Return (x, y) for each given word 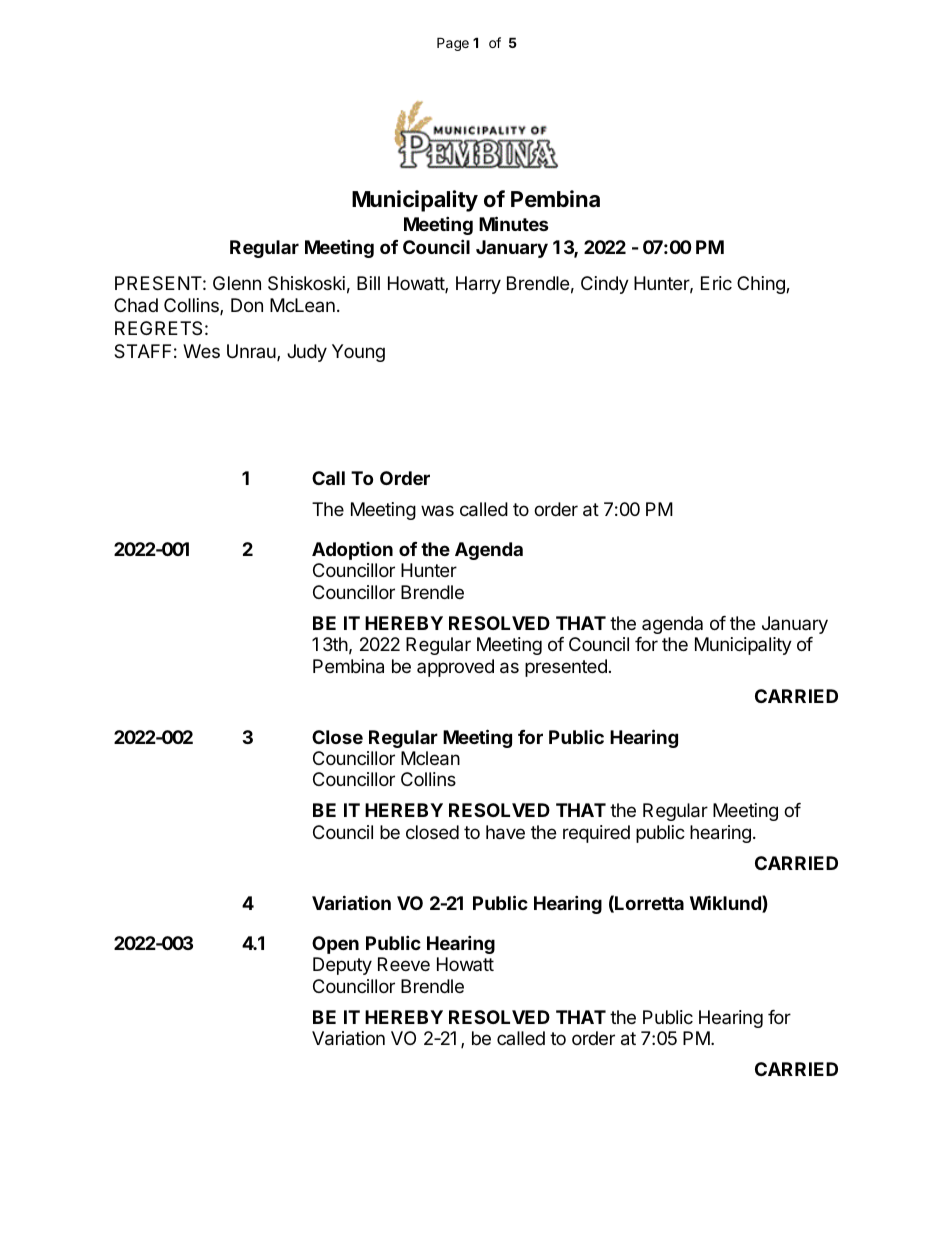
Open (335, 945)
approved (455, 668)
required (596, 834)
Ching (762, 285)
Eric (716, 283)
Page (453, 44)
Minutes (514, 223)
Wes (201, 351)
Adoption (352, 551)
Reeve (404, 964)
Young (358, 353)
